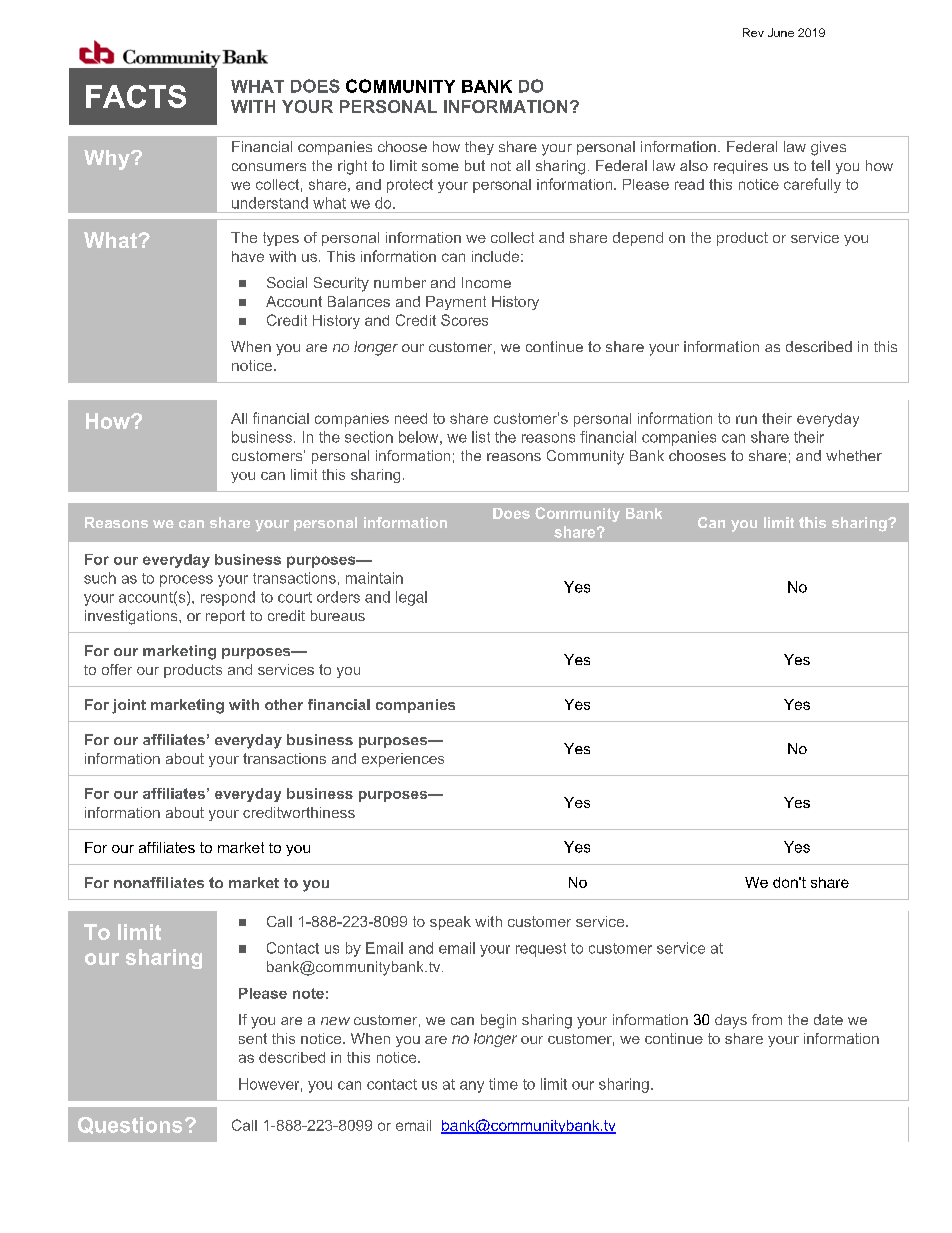  I want to click on they, so click(479, 148).
